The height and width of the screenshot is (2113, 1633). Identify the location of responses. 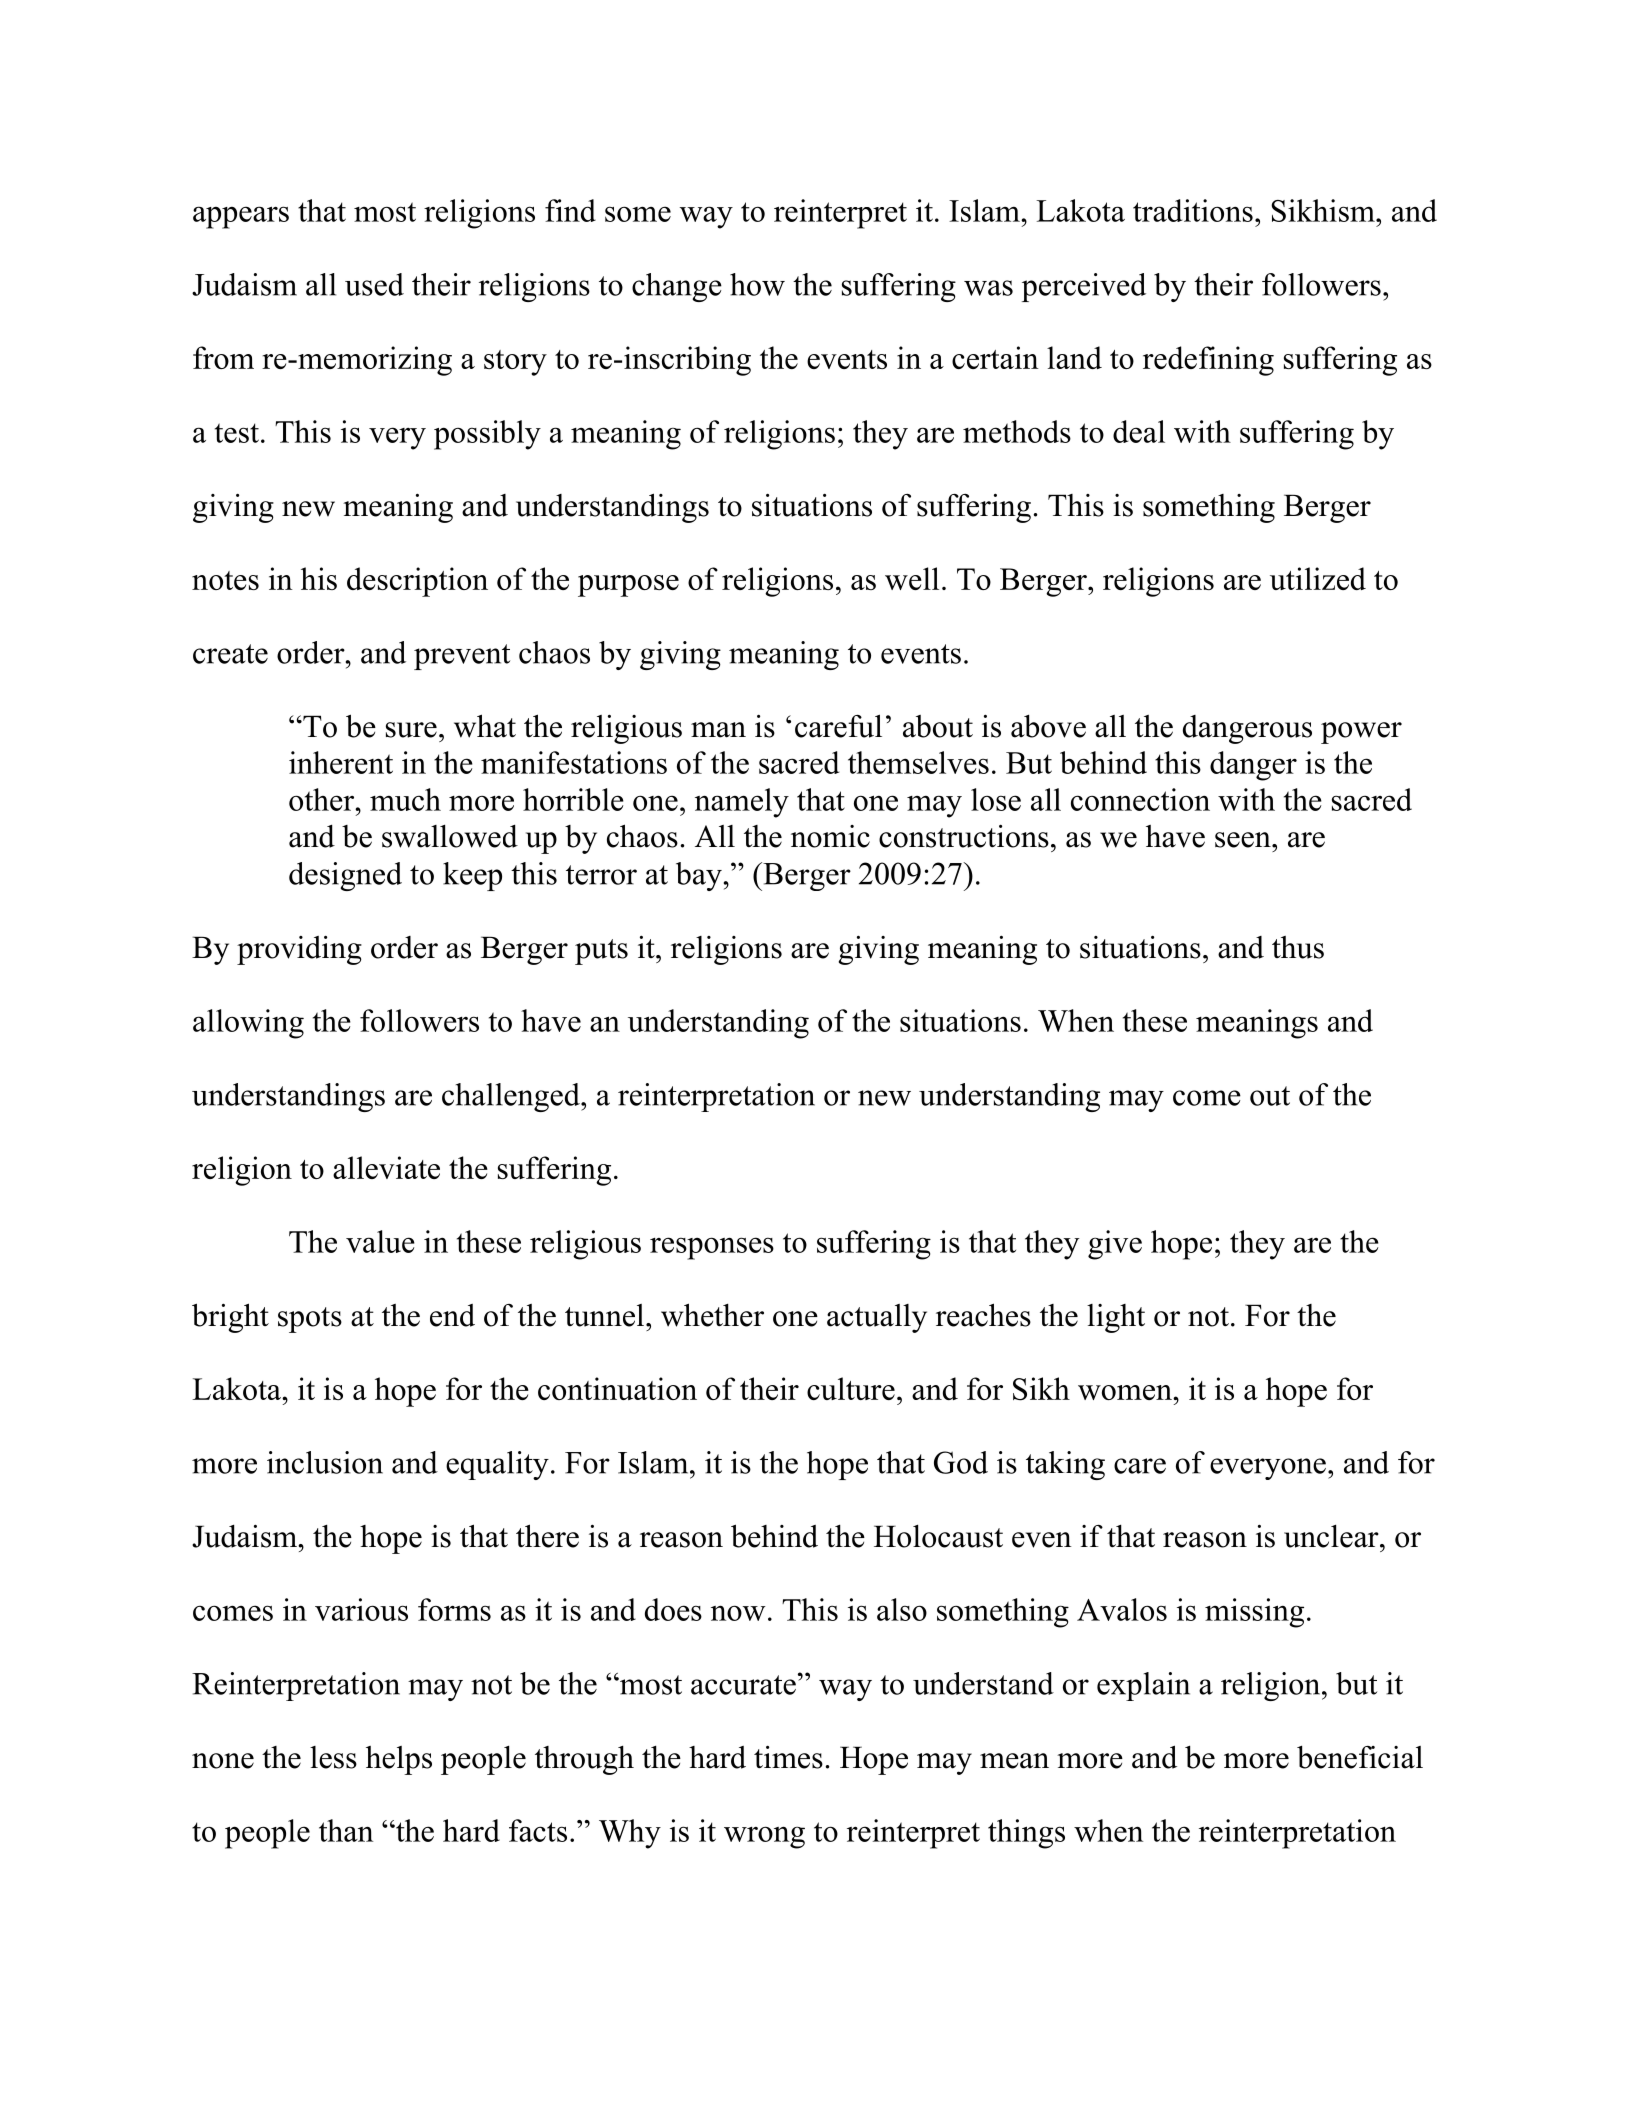
(712, 1248).
